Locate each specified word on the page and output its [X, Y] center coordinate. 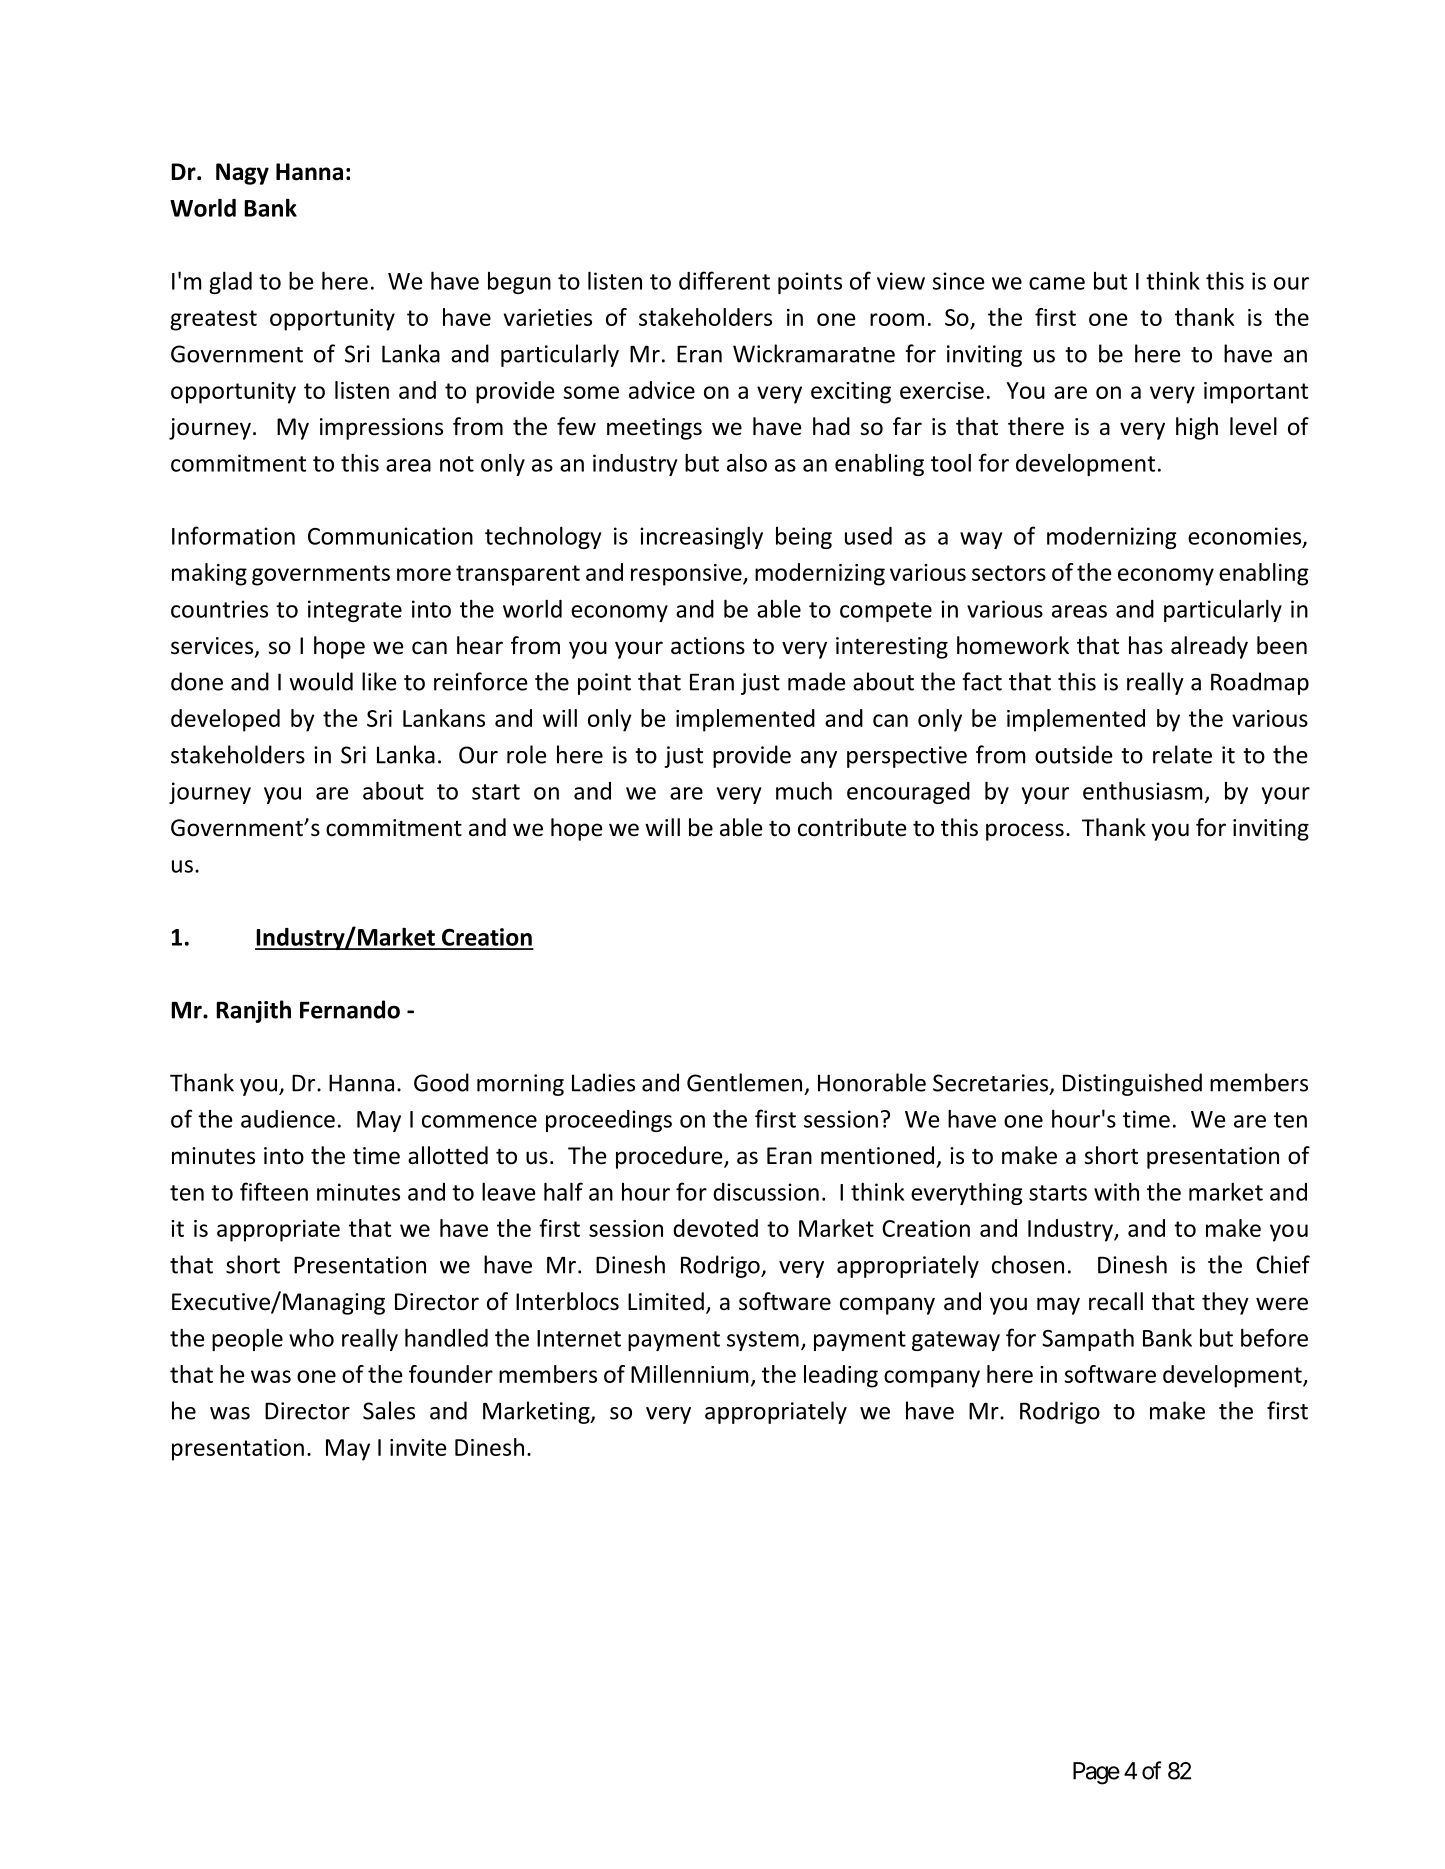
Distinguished [1132, 1084]
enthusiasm [1142, 790]
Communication [390, 536]
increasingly [701, 537]
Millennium [689, 1374]
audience [288, 1119]
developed [225, 720]
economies [1246, 537]
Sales [389, 1410]
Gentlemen [744, 1082]
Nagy [242, 174]
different [724, 280]
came [1057, 283]
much [804, 790]
